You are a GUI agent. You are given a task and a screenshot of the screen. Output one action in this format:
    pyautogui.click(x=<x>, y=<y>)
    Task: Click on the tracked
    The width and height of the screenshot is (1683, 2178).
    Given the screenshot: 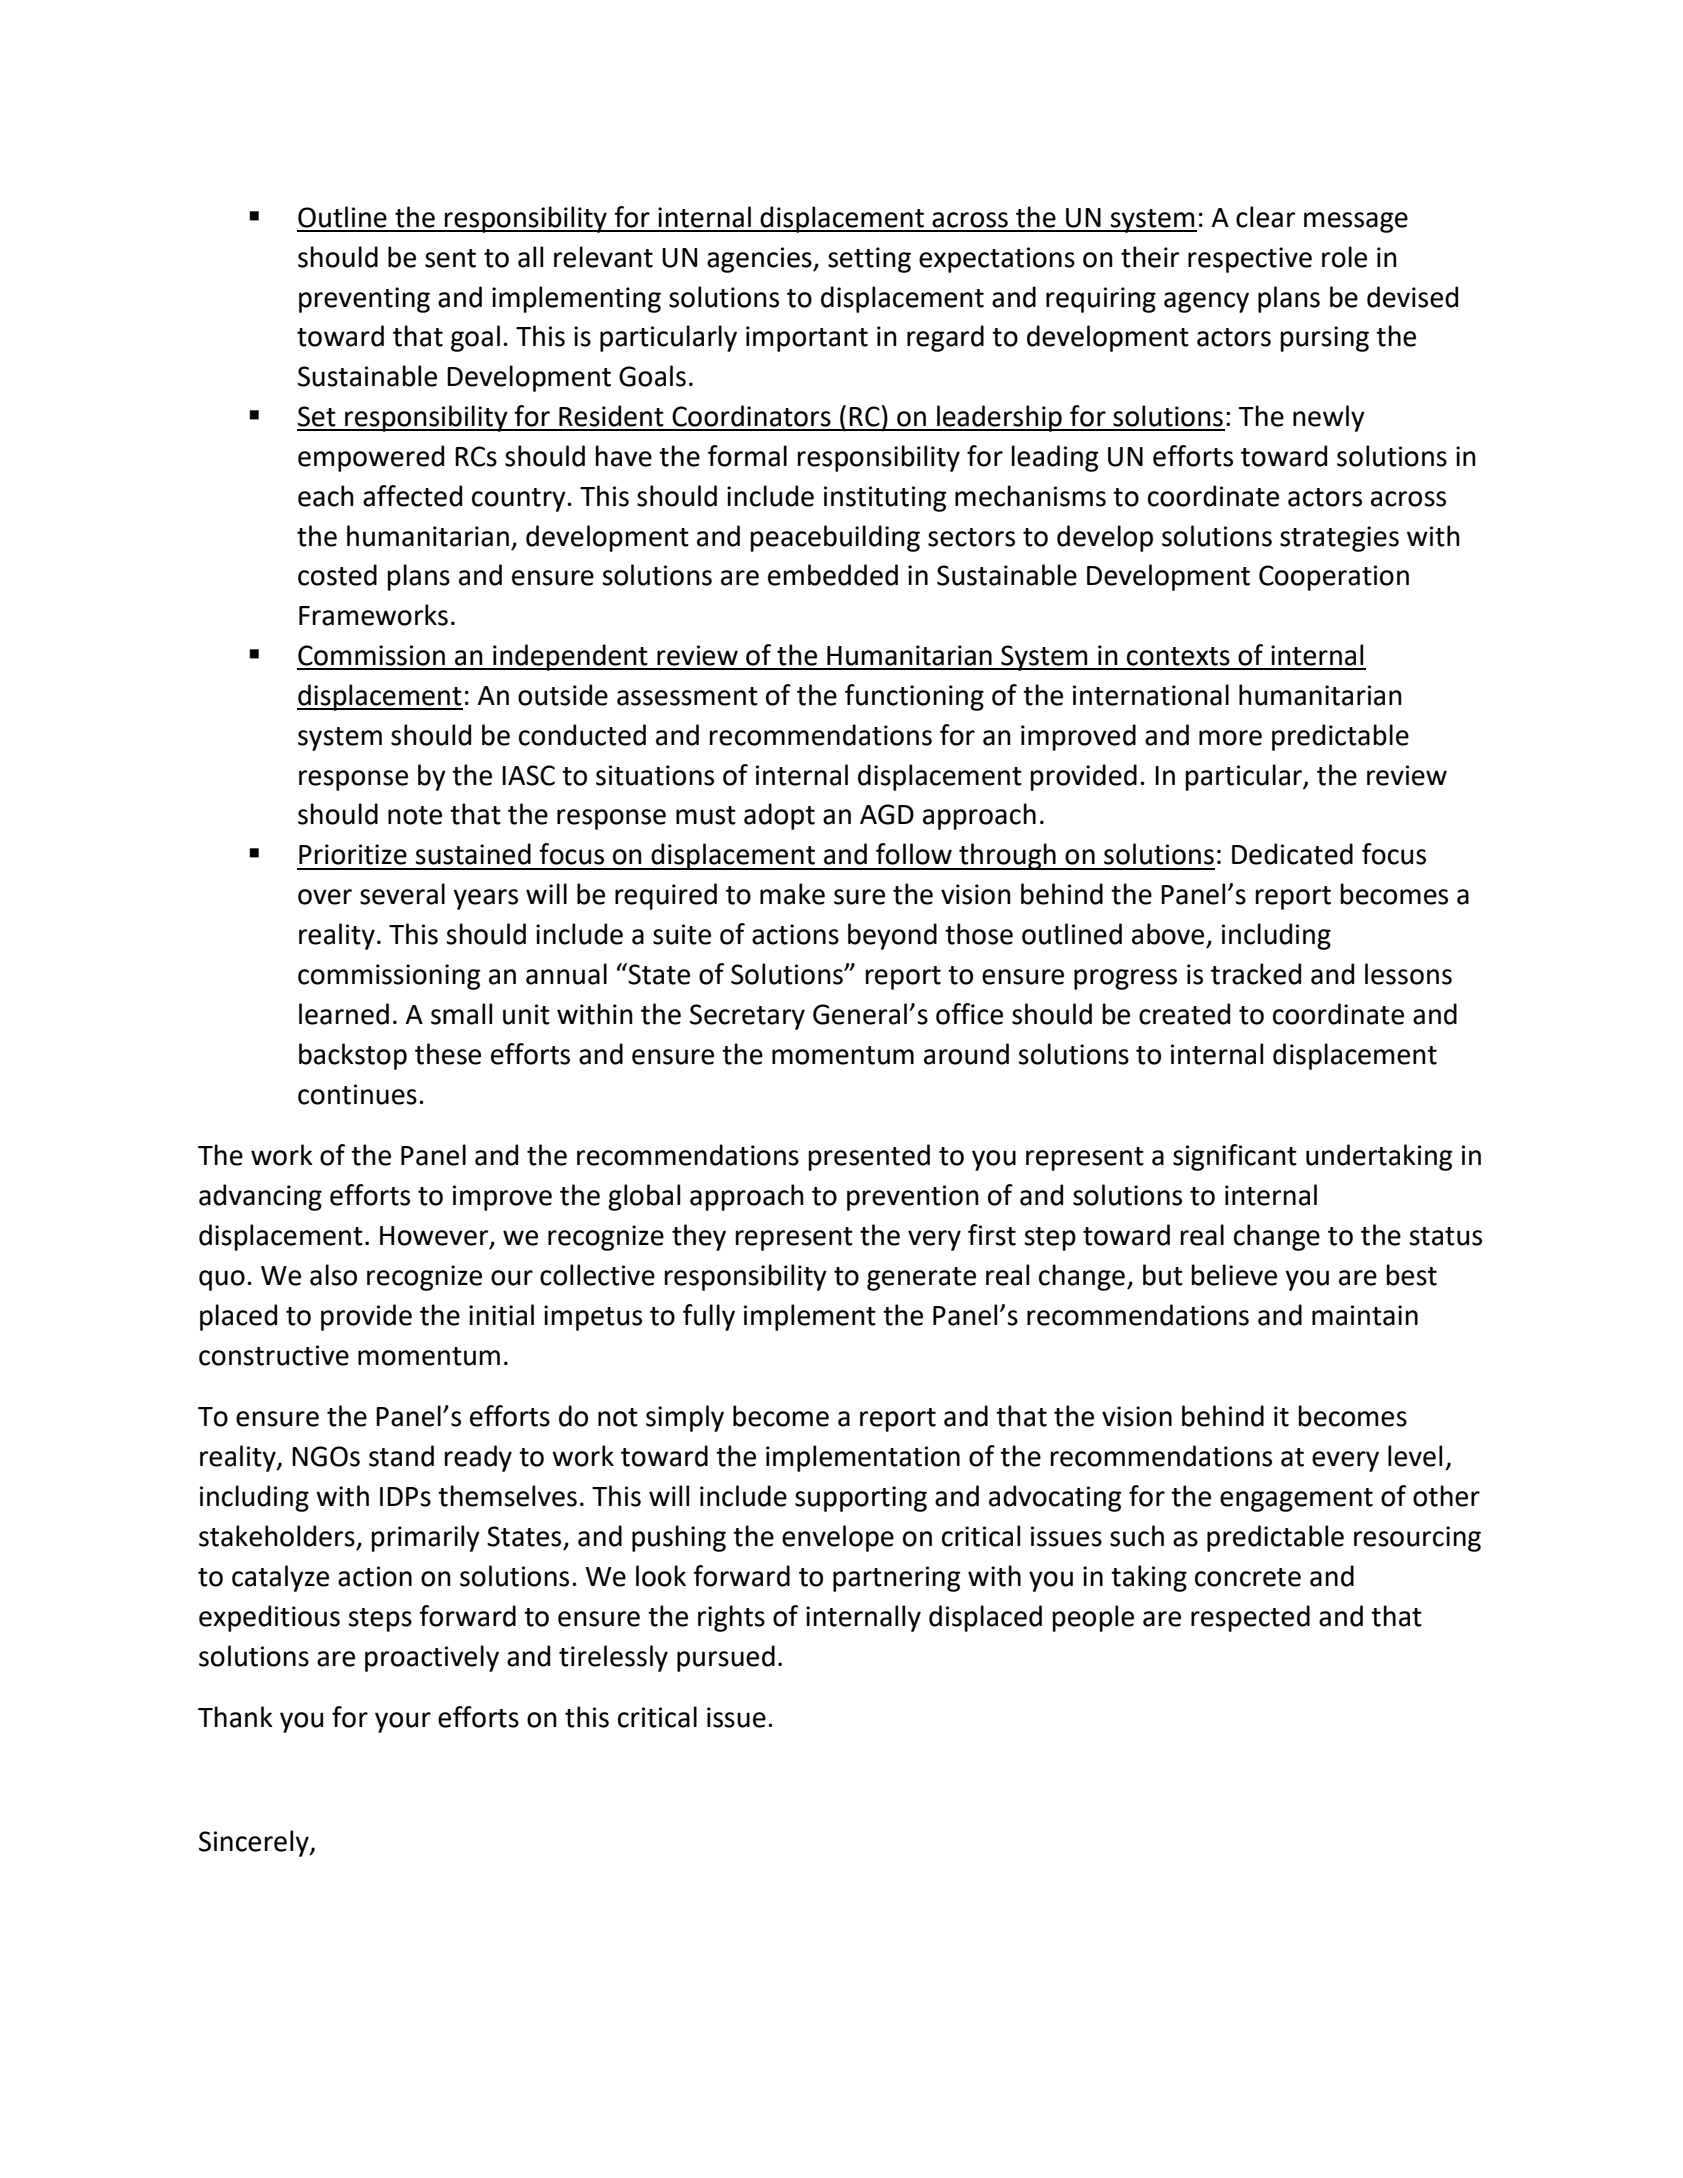 What is the action you would take?
    pyautogui.click(x=1256, y=974)
